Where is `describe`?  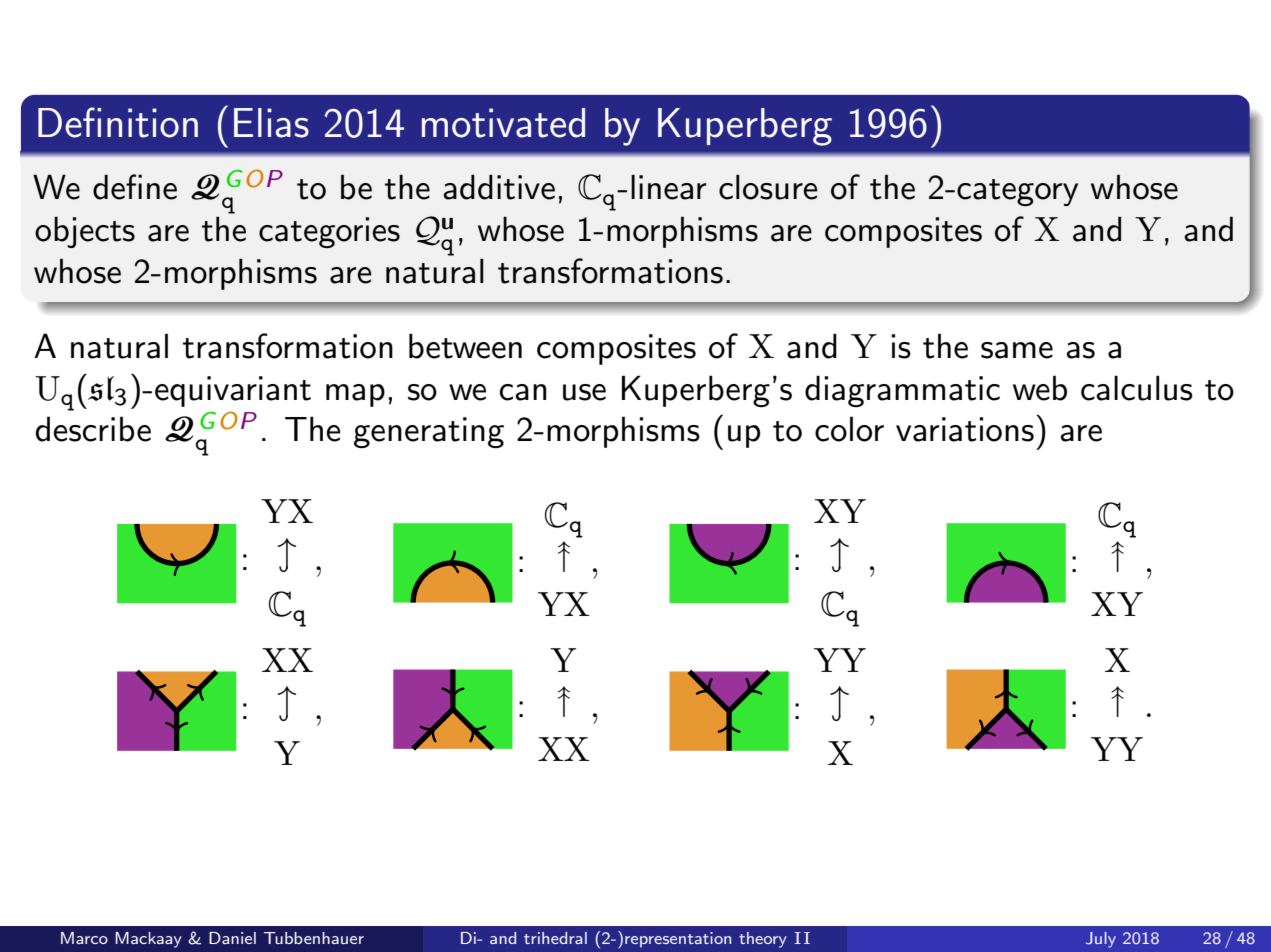 describe is located at coordinates (93, 429).
